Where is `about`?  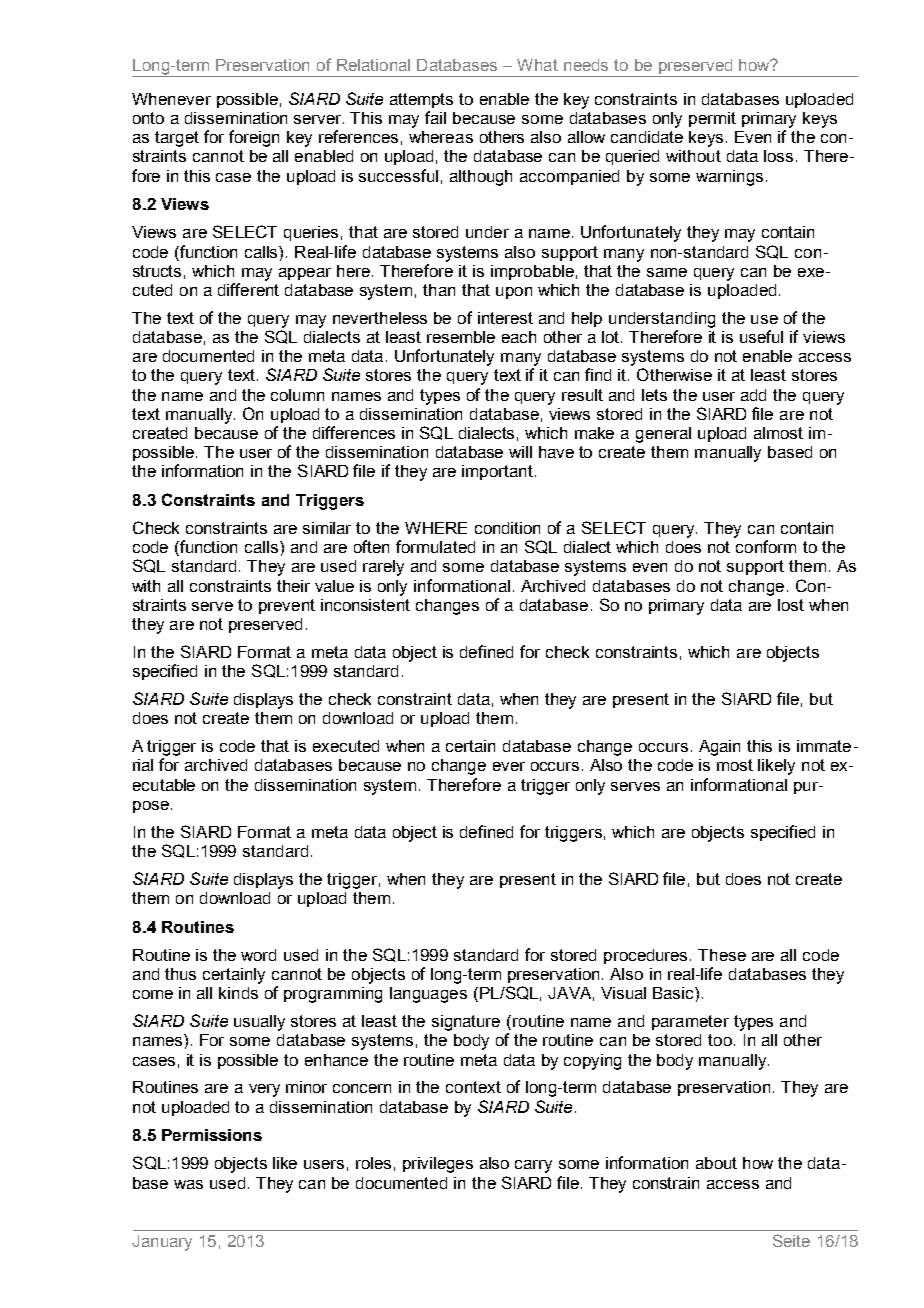 about is located at coordinates (716, 1163).
